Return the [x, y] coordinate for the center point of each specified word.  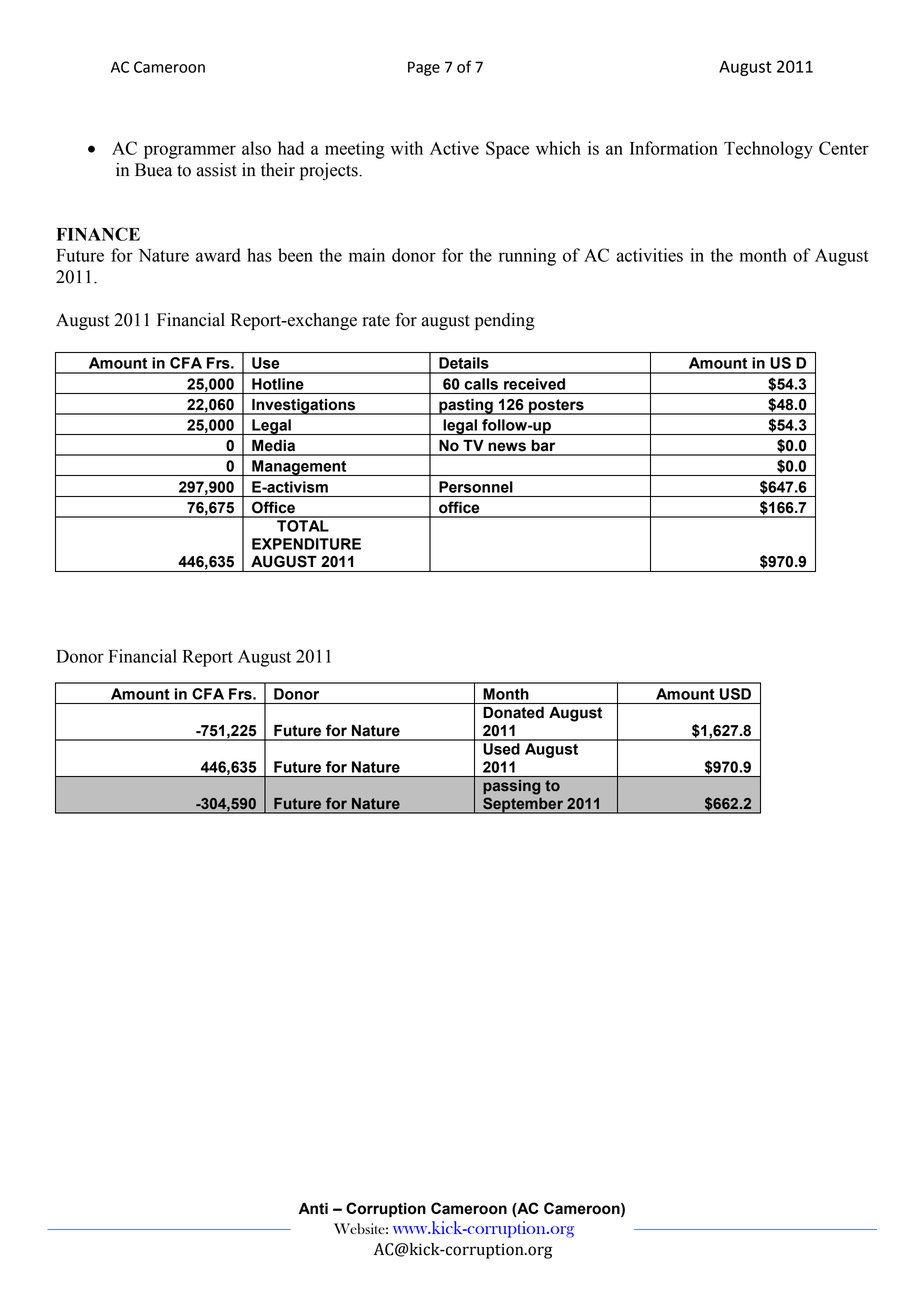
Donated [513, 713]
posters [556, 407]
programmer [190, 152]
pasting [466, 407]
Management [299, 468]
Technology [768, 150]
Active [454, 148]
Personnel [476, 487]
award [218, 255]
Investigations [304, 407]
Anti [313, 1209]
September [523, 805]
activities [649, 255]
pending [505, 321]
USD [735, 694]
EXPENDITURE [306, 544]
